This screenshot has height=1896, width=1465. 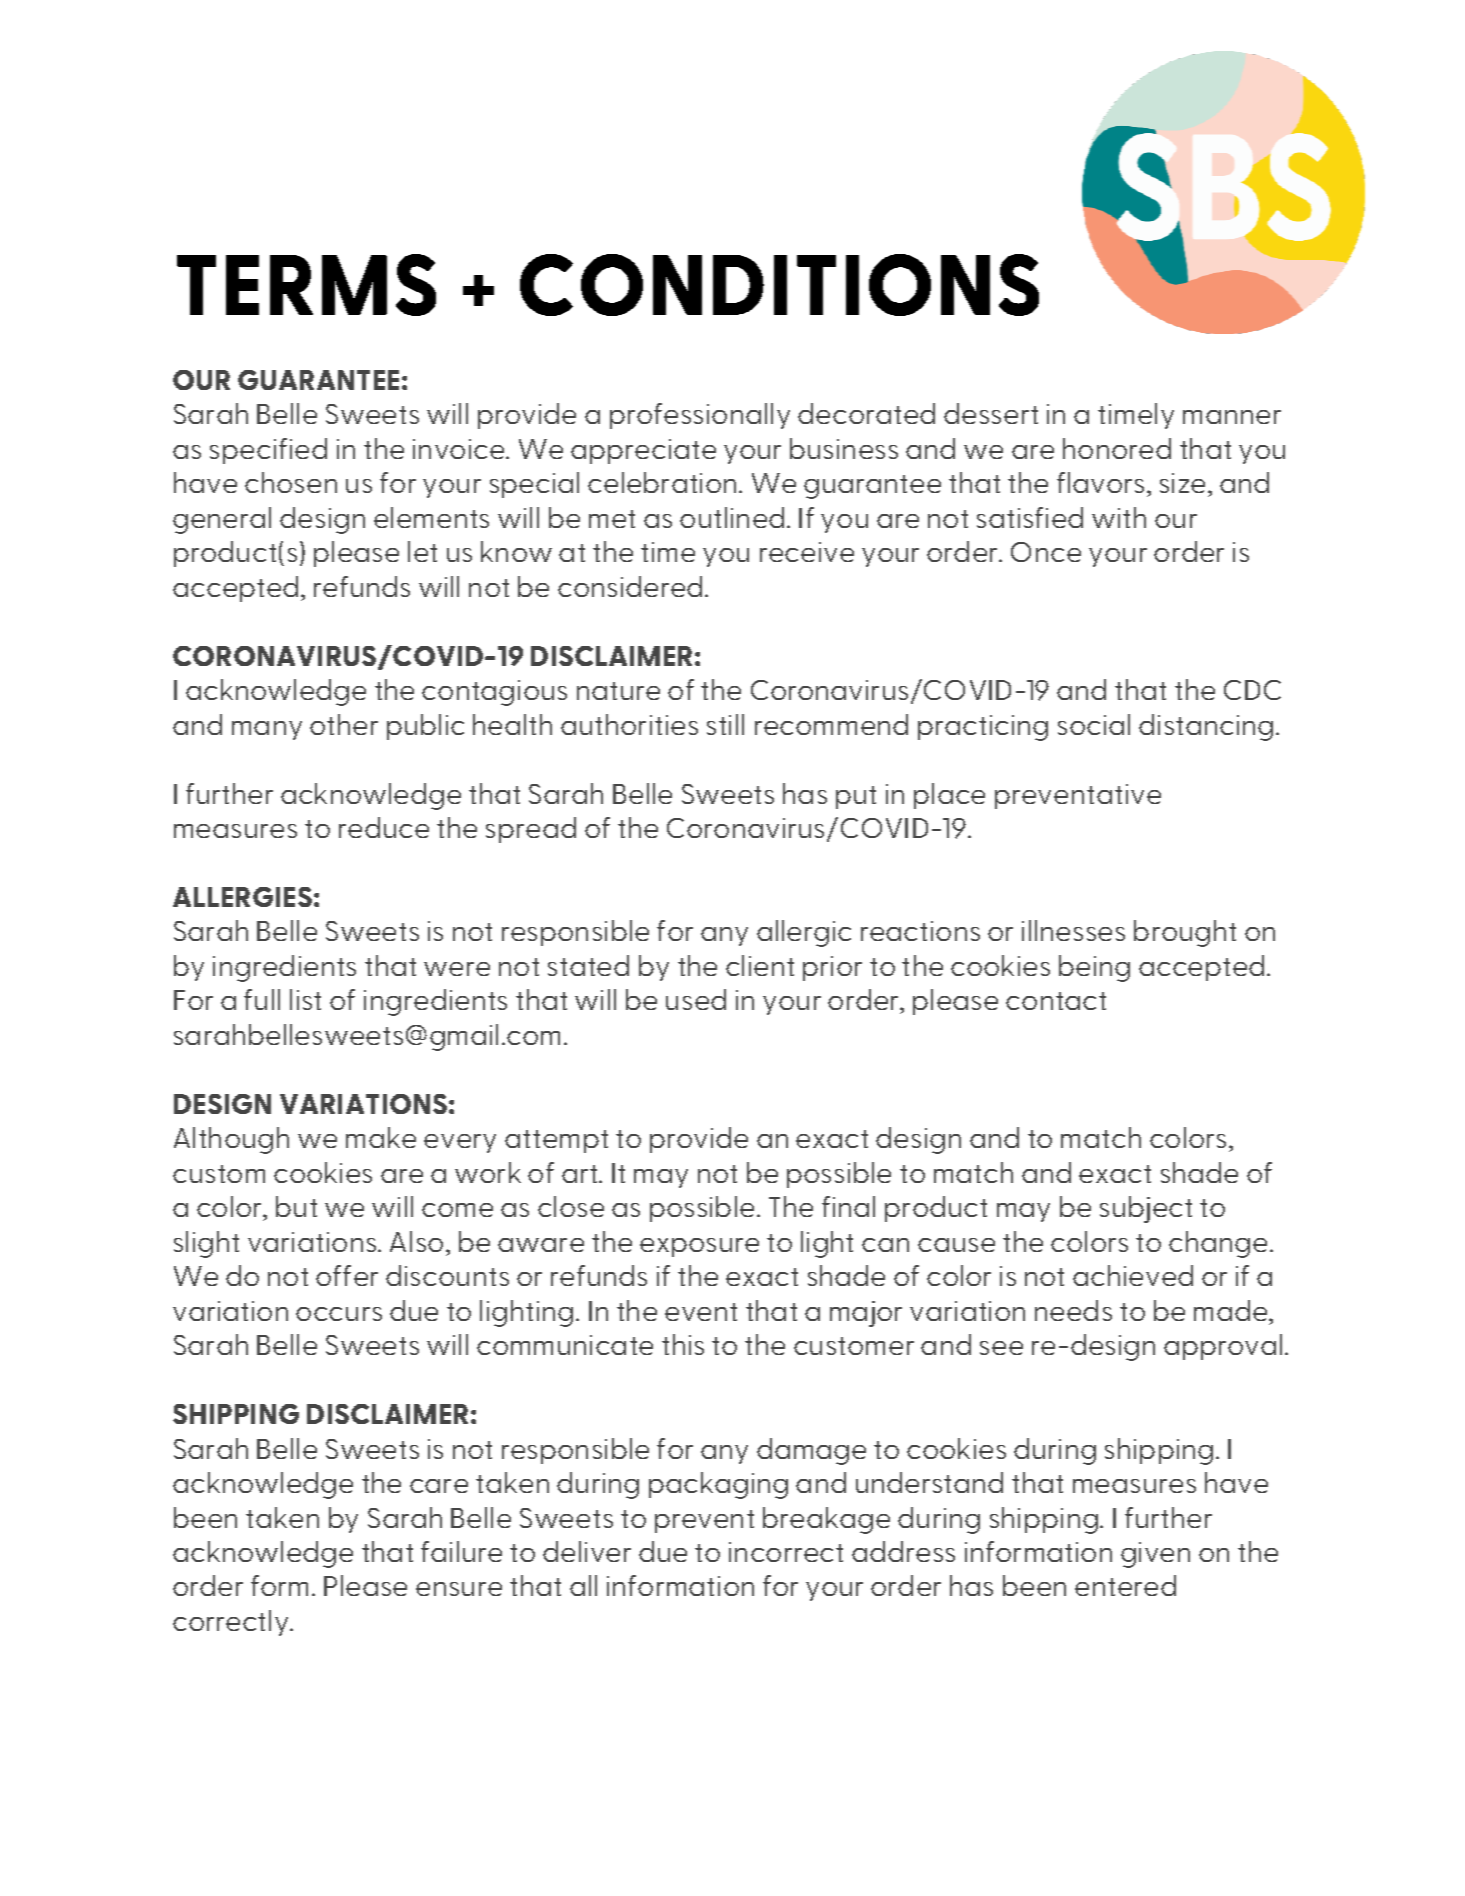 I want to click on ensure, so click(x=459, y=1589).
